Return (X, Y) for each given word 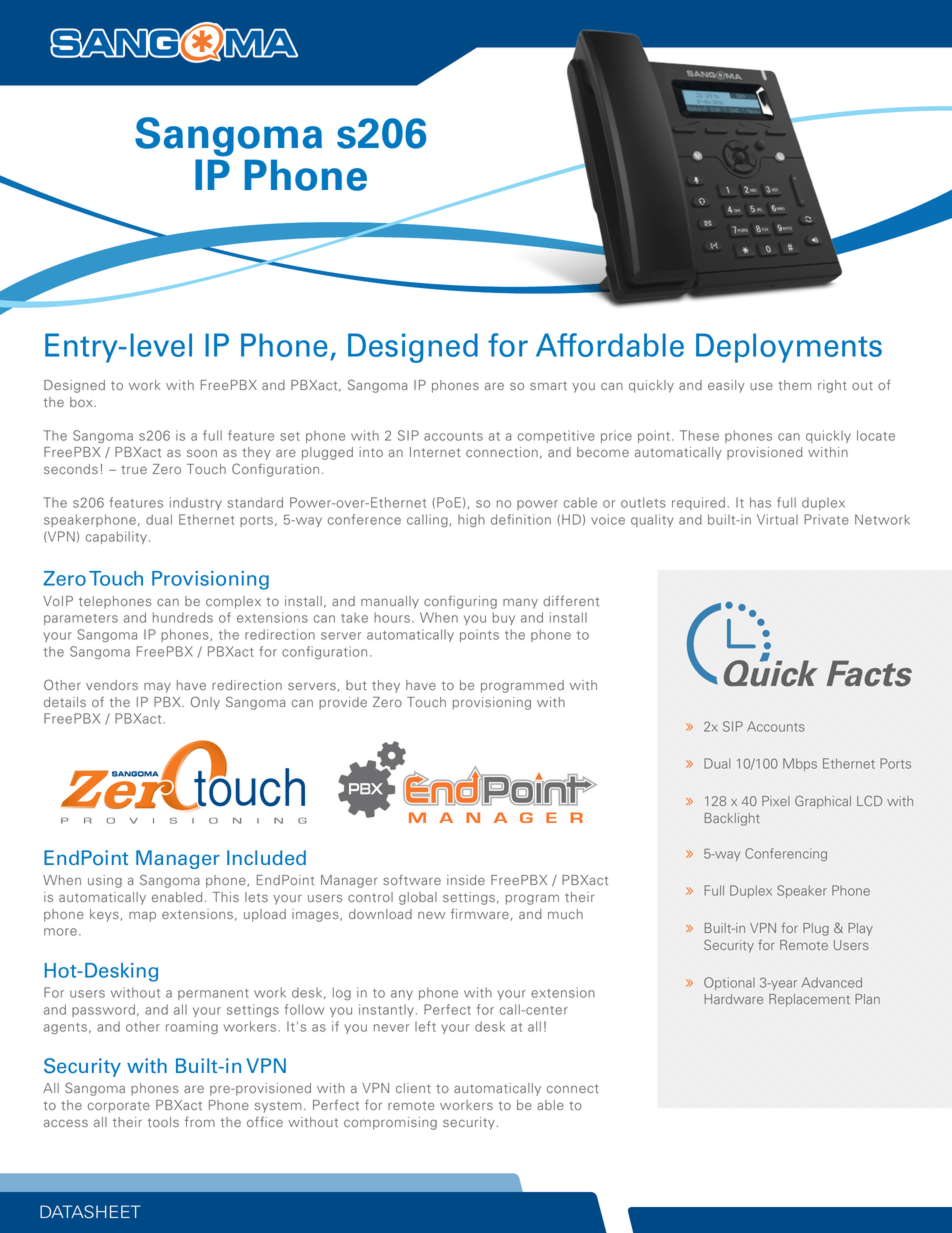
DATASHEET (90, 1212)
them (794, 385)
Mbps (800, 764)
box (81, 402)
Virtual (777, 519)
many (520, 603)
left (425, 1026)
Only (205, 703)
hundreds (183, 617)
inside (466, 880)
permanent (213, 994)
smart (548, 385)
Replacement (809, 1000)
